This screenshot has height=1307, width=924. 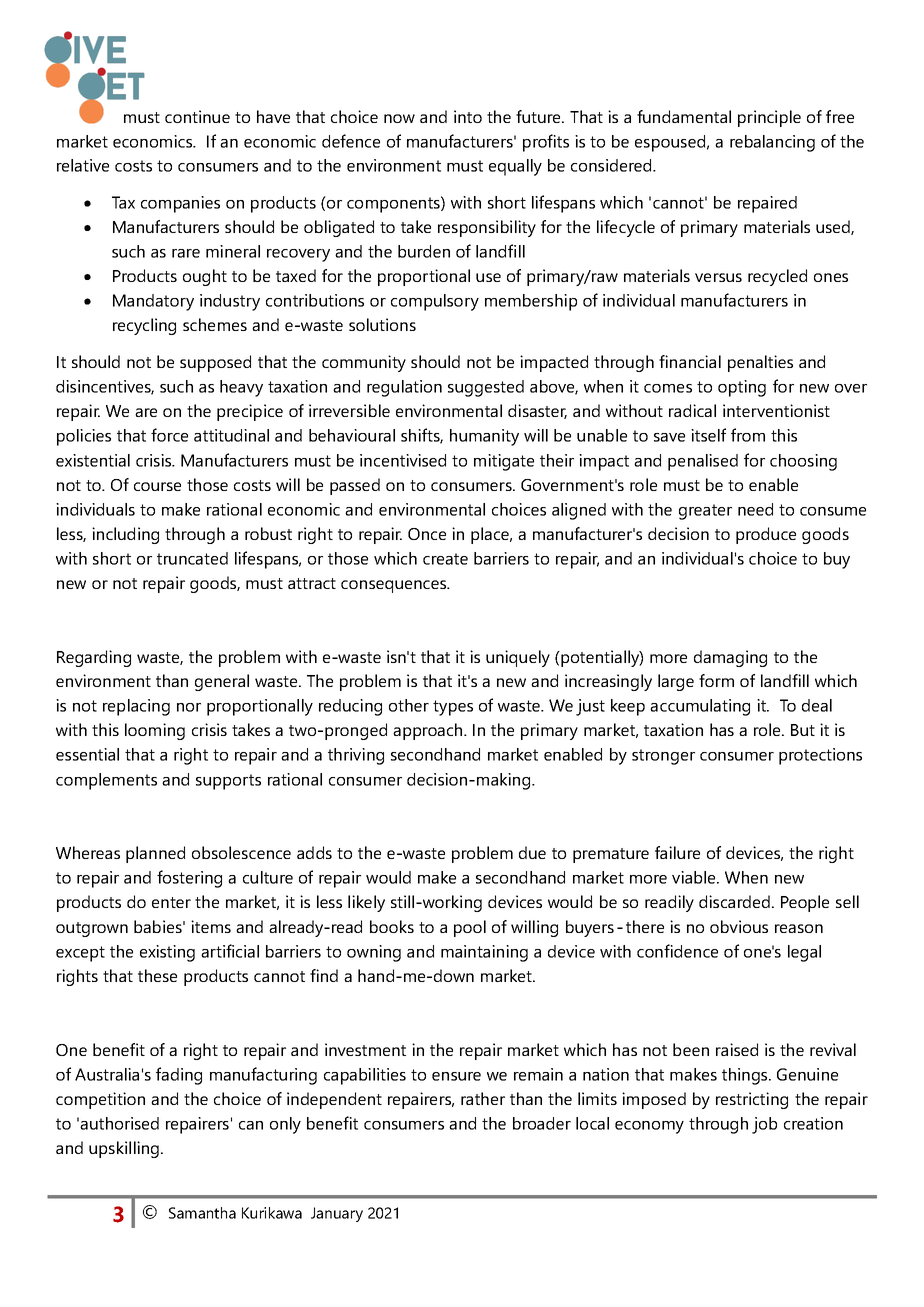 What do you see at coordinates (202, 1213) in the screenshot?
I see `Samantha` at bounding box center [202, 1213].
